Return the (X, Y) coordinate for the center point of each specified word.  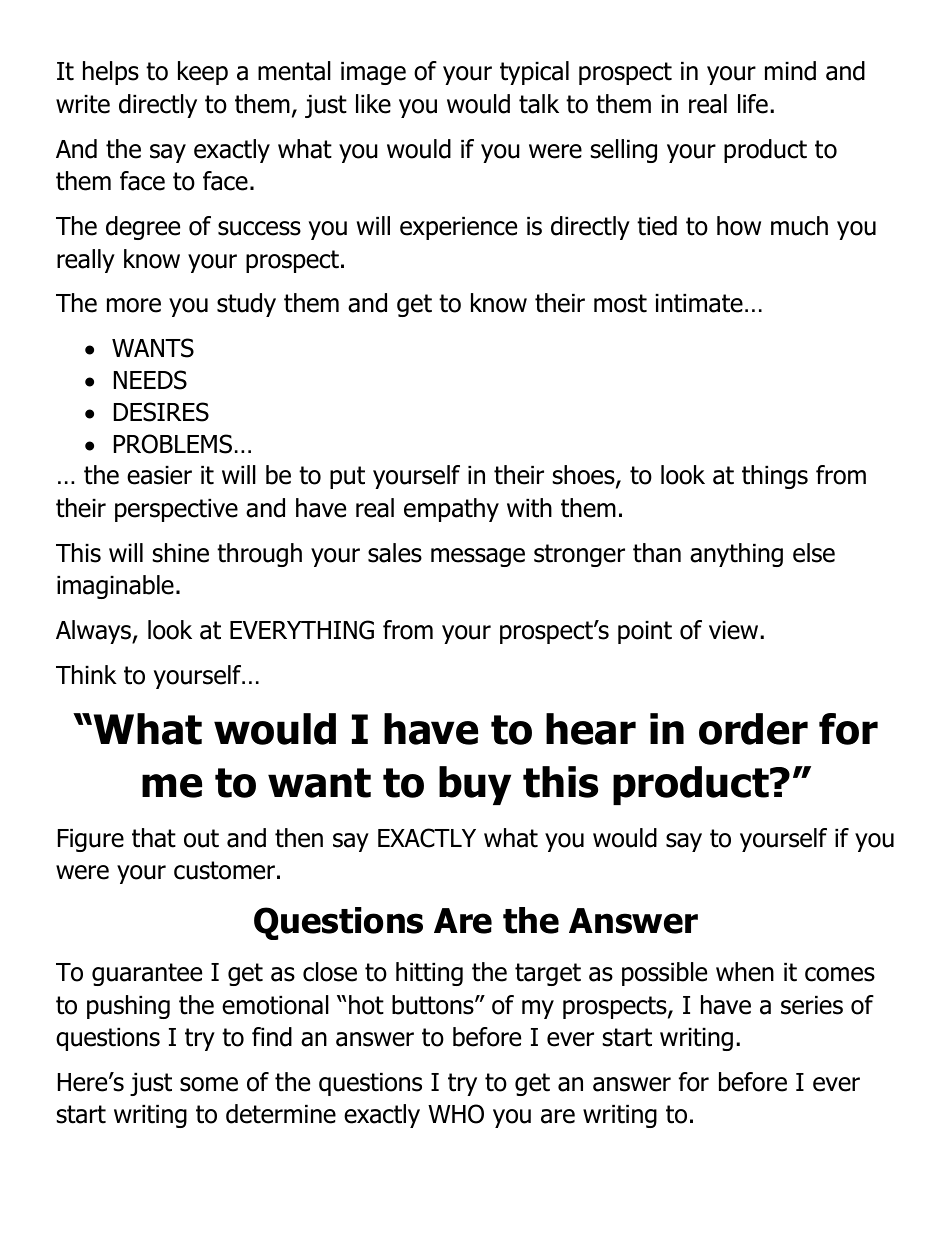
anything (736, 555)
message (478, 557)
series (812, 1005)
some (209, 1084)
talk (539, 104)
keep (203, 73)
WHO (456, 1114)
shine (181, 553)
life (753, 104)
